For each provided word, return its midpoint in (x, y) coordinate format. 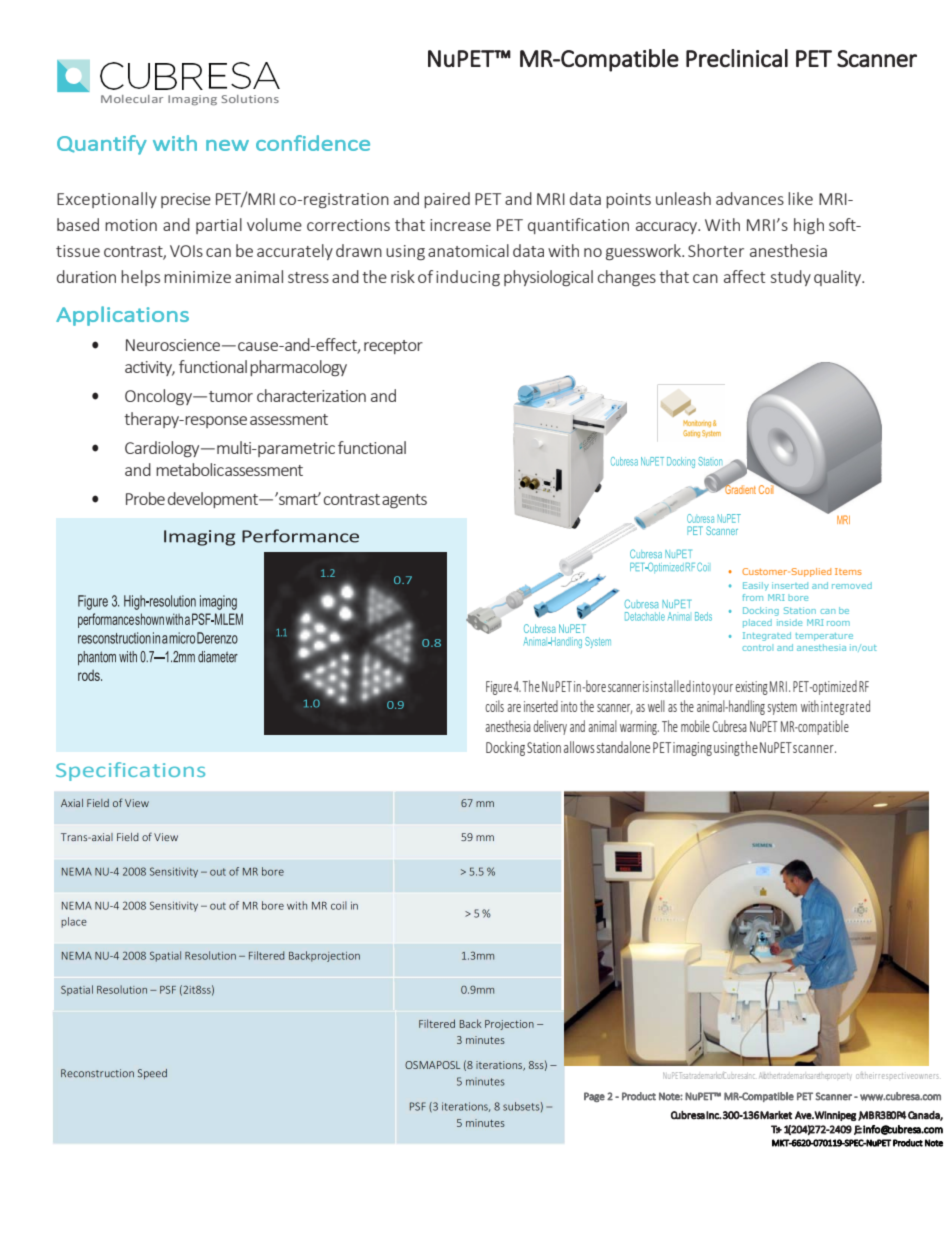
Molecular (132, 99)
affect (744, 276)
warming (639, 728)
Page (594, 1097)
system (782, 708)
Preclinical (737, 58)
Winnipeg (835, 1116)
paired (447, 200)
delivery (550, 727)
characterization (311, 395)
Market (775, 1115)
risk (403, 276)
